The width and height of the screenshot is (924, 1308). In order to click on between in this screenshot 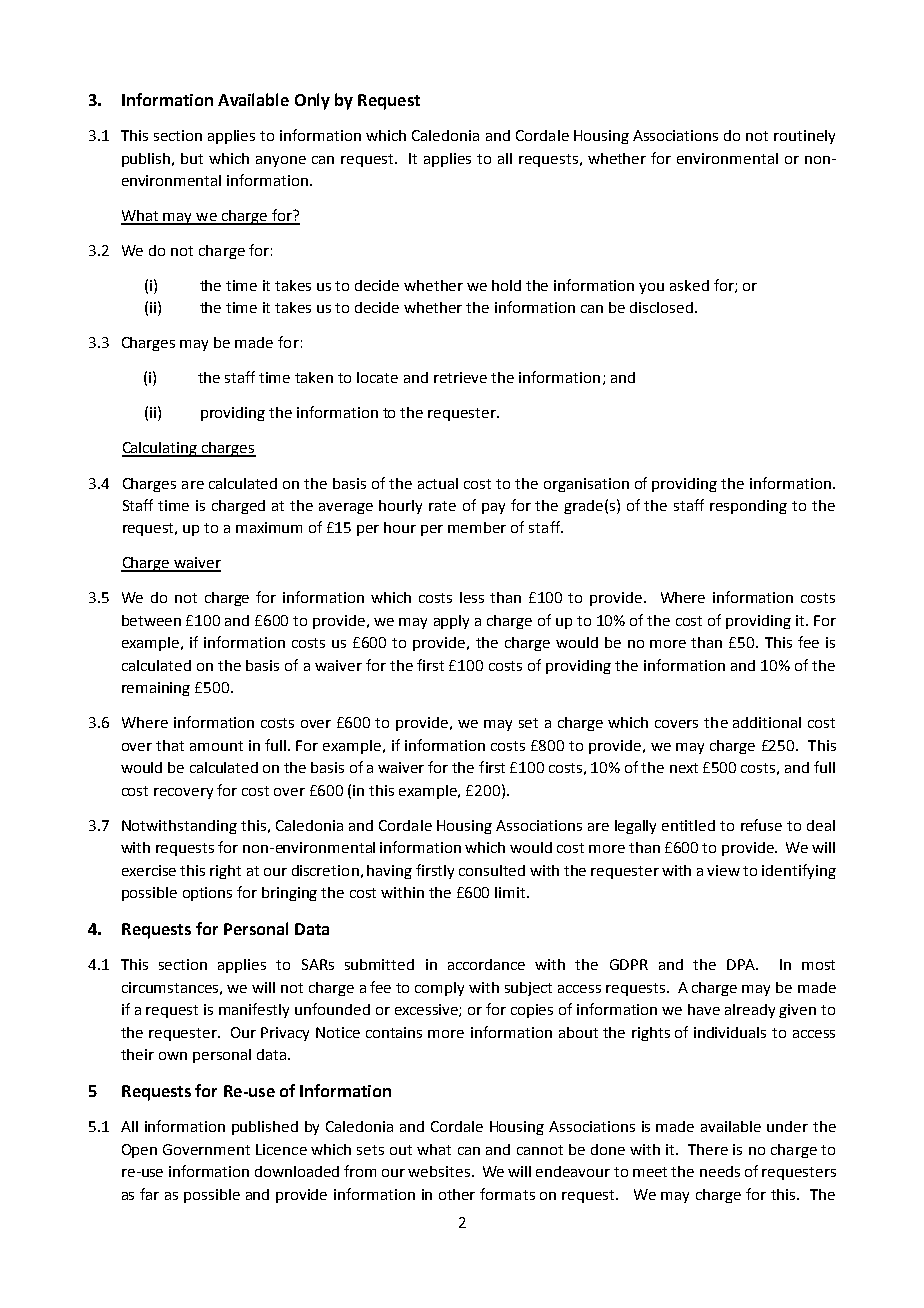, I will do `click(151, 620)`.
